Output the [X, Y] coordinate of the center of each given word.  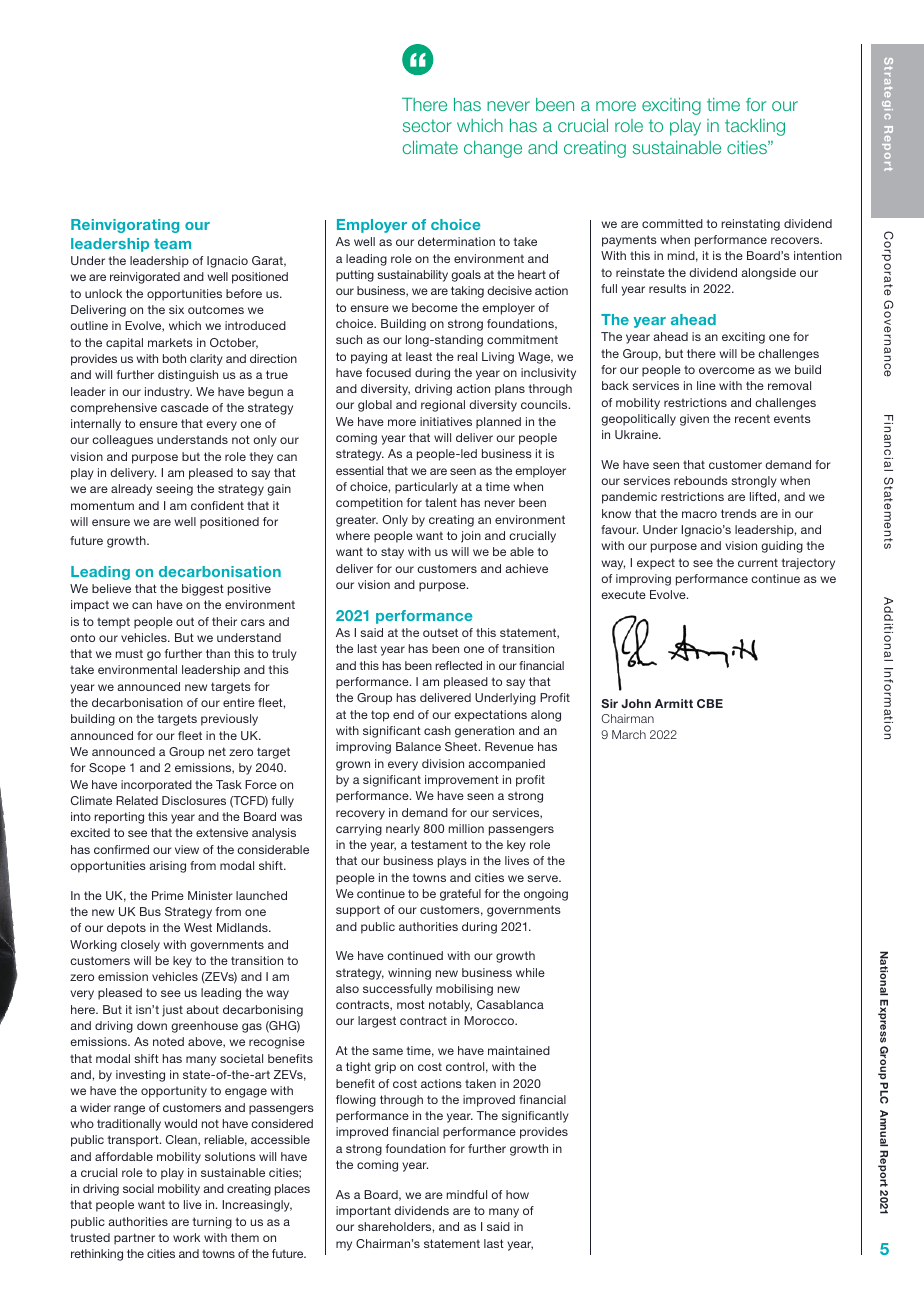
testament [439, 844]
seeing [174, 490]
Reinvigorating [125, 226]
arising [167, 867]
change [493, 149]
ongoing [546, 895]
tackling [755, 127]
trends [739, 513]
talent [441, 502]
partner [134, 1239]
